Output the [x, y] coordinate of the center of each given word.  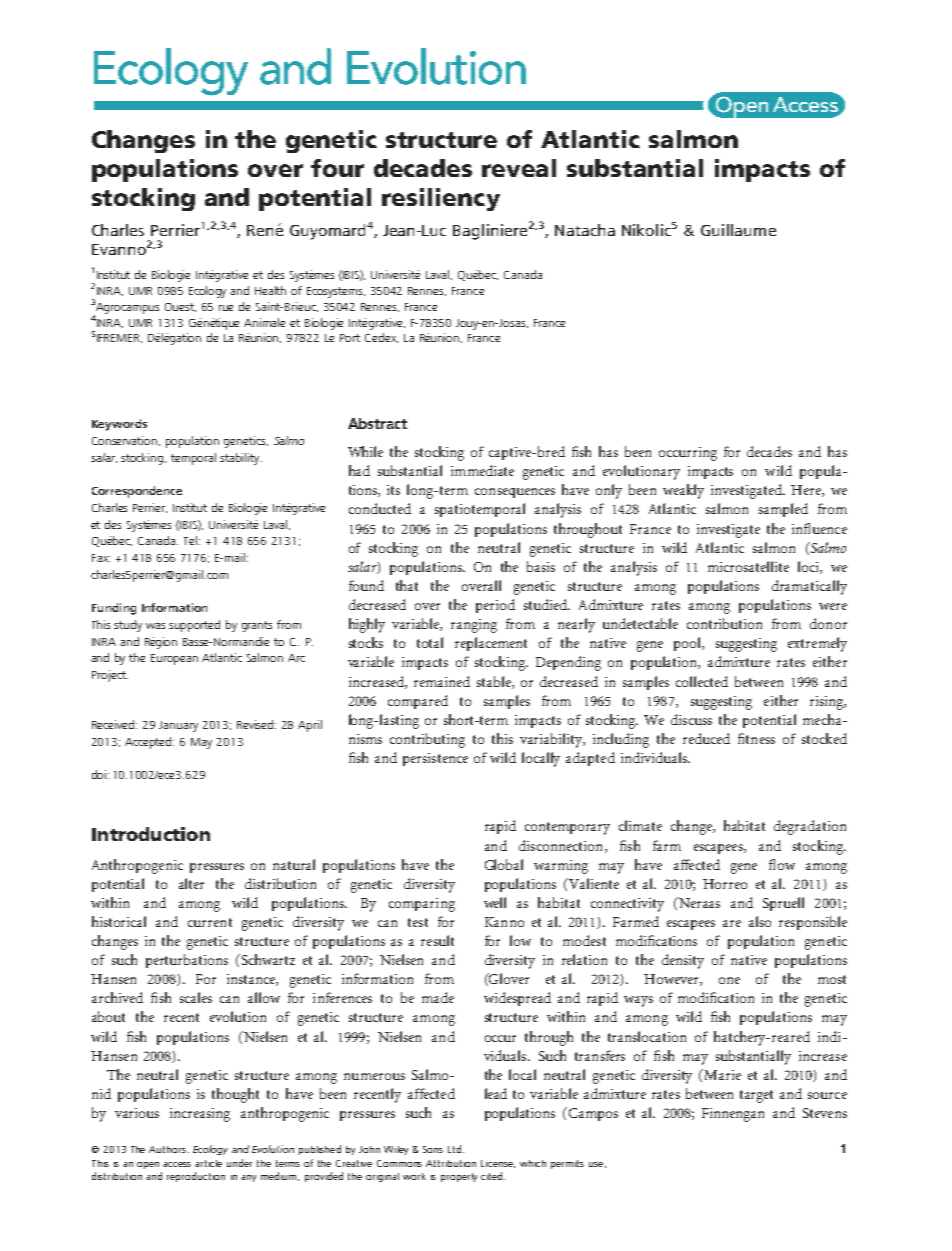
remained [442, 681]
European [174, 659]
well [495, 902]
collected [702, 681]
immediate [482, 470]
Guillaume [738, 230]
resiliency [441, 199]
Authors [167, 1149]
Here [807, 491]
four [337, 168]
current [210, 922]
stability [241, 459]
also [760, 921]
